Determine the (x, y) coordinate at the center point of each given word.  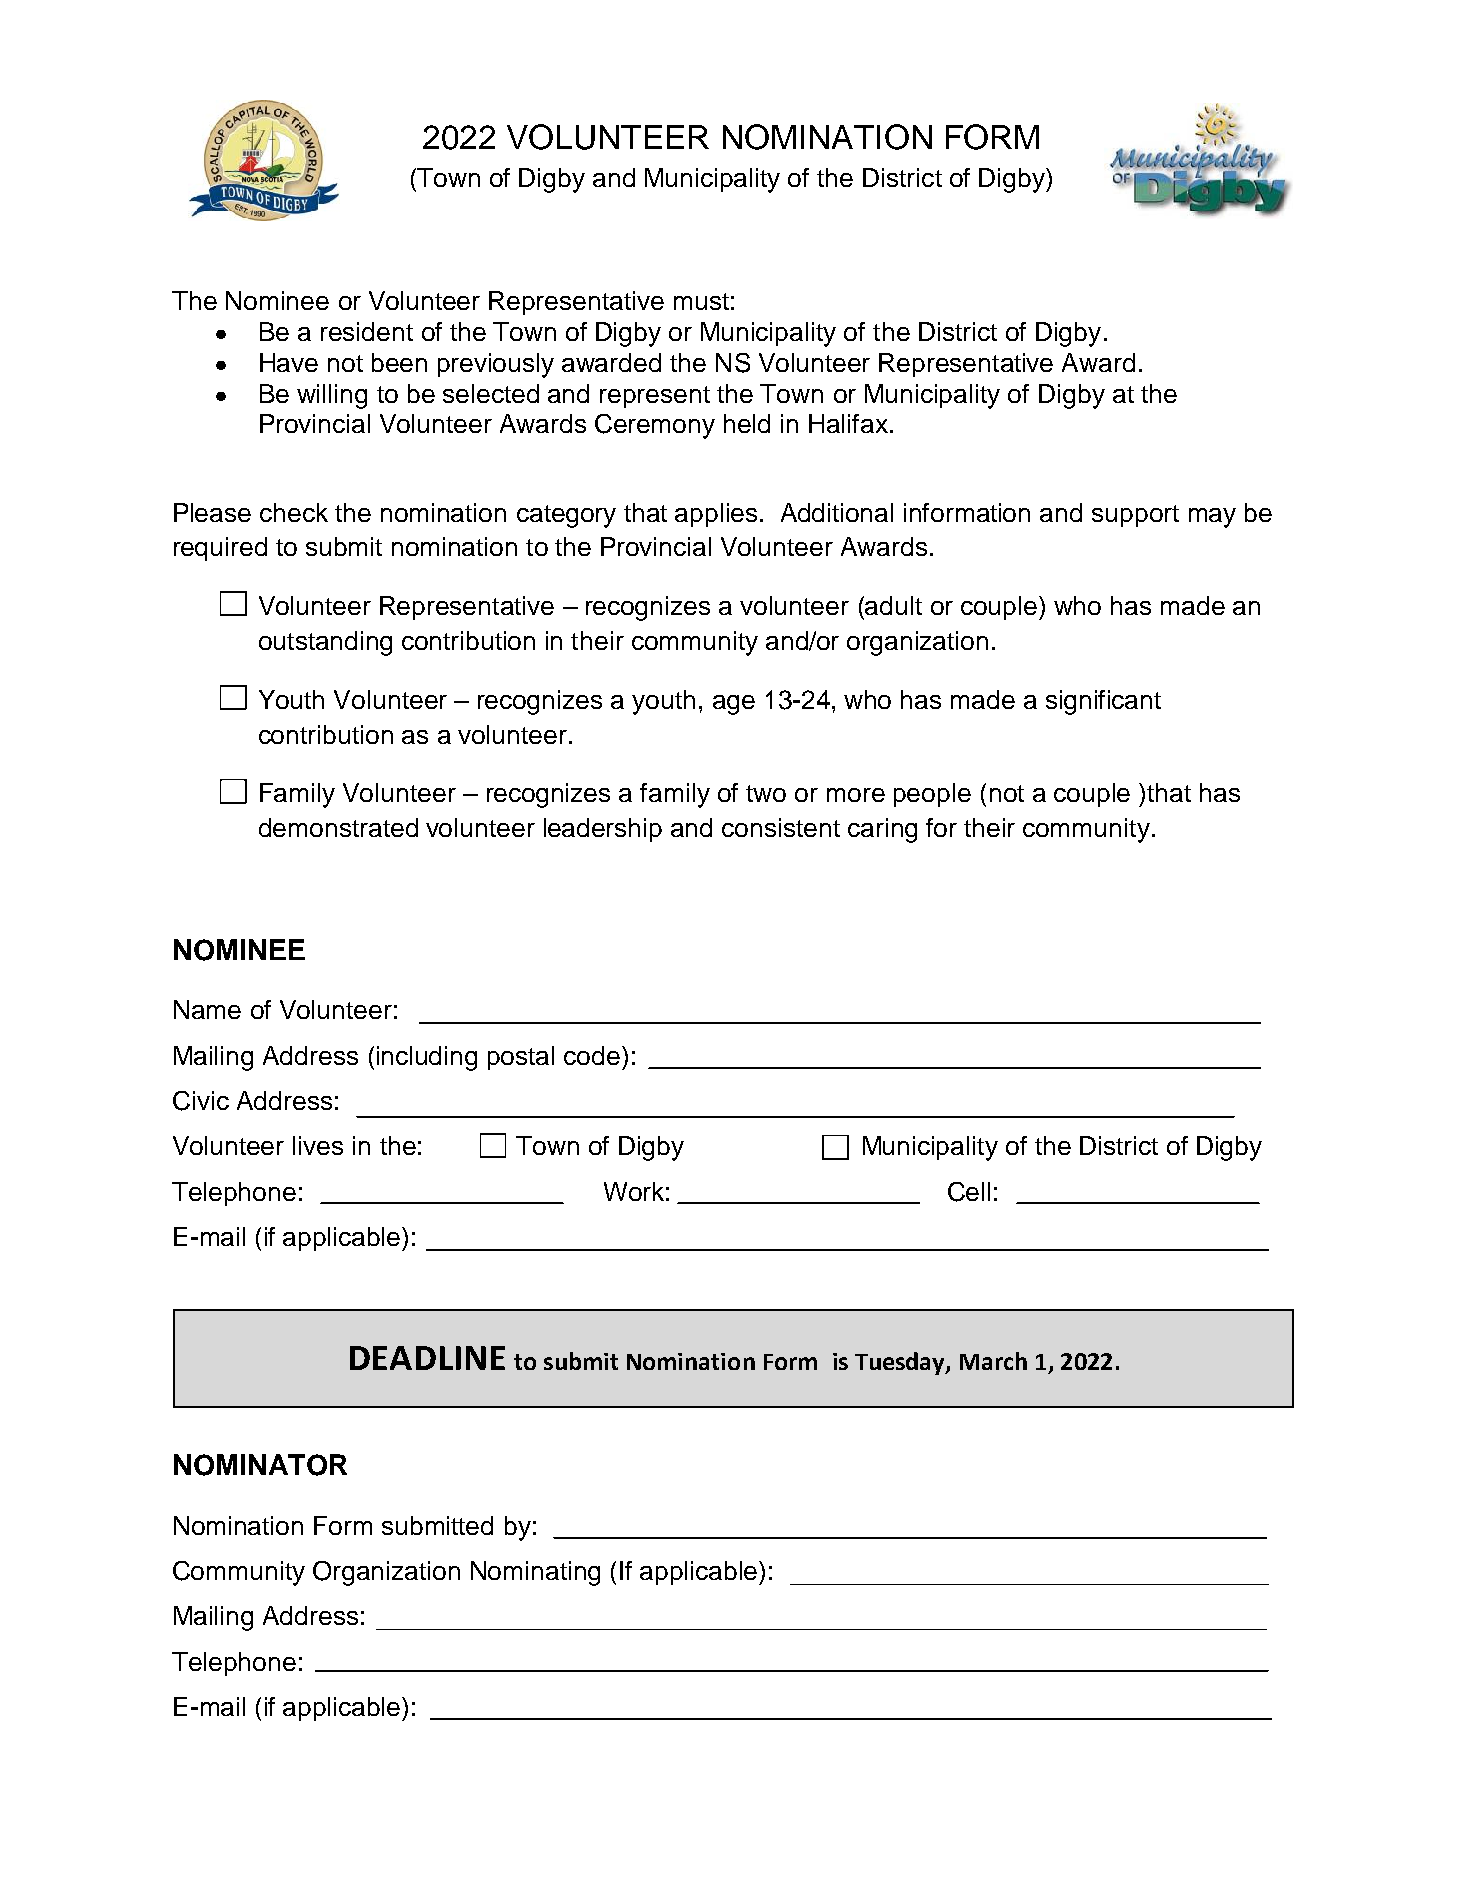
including (427, 1058)
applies (716, 515)
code (593, 1055)
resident (367, 331)
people (932, 795)
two (766, 793)
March (993, 1361)
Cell (969, 1192)
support (1135, 516)
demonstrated (338, 827)
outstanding (325, 643)
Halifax (848, 423)
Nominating (535, 1573)
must (701, 301)
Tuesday (901, 1363)
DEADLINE (427, 1358)
